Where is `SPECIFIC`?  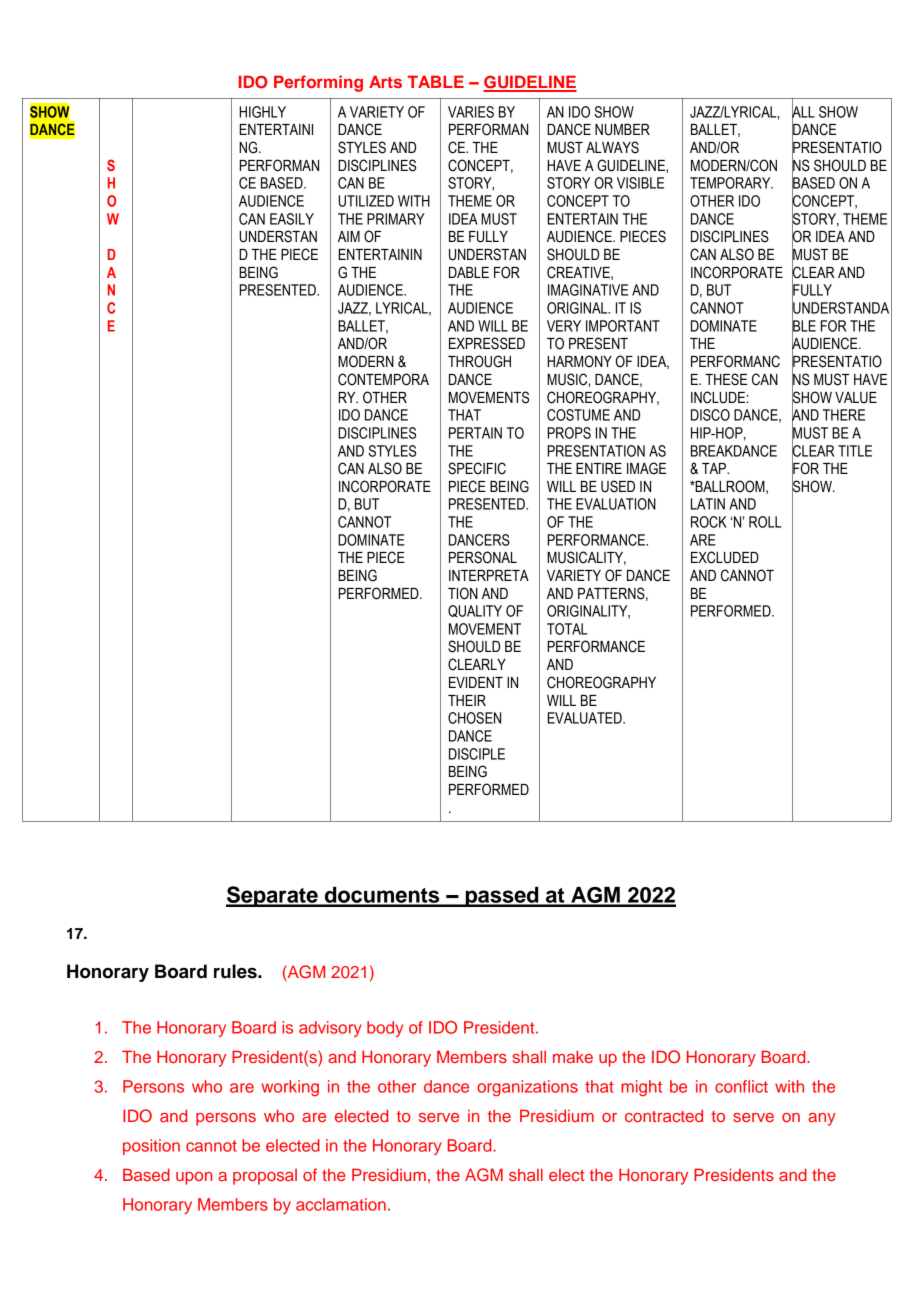 SPECIFIC is located at coordinates (477, 468).
